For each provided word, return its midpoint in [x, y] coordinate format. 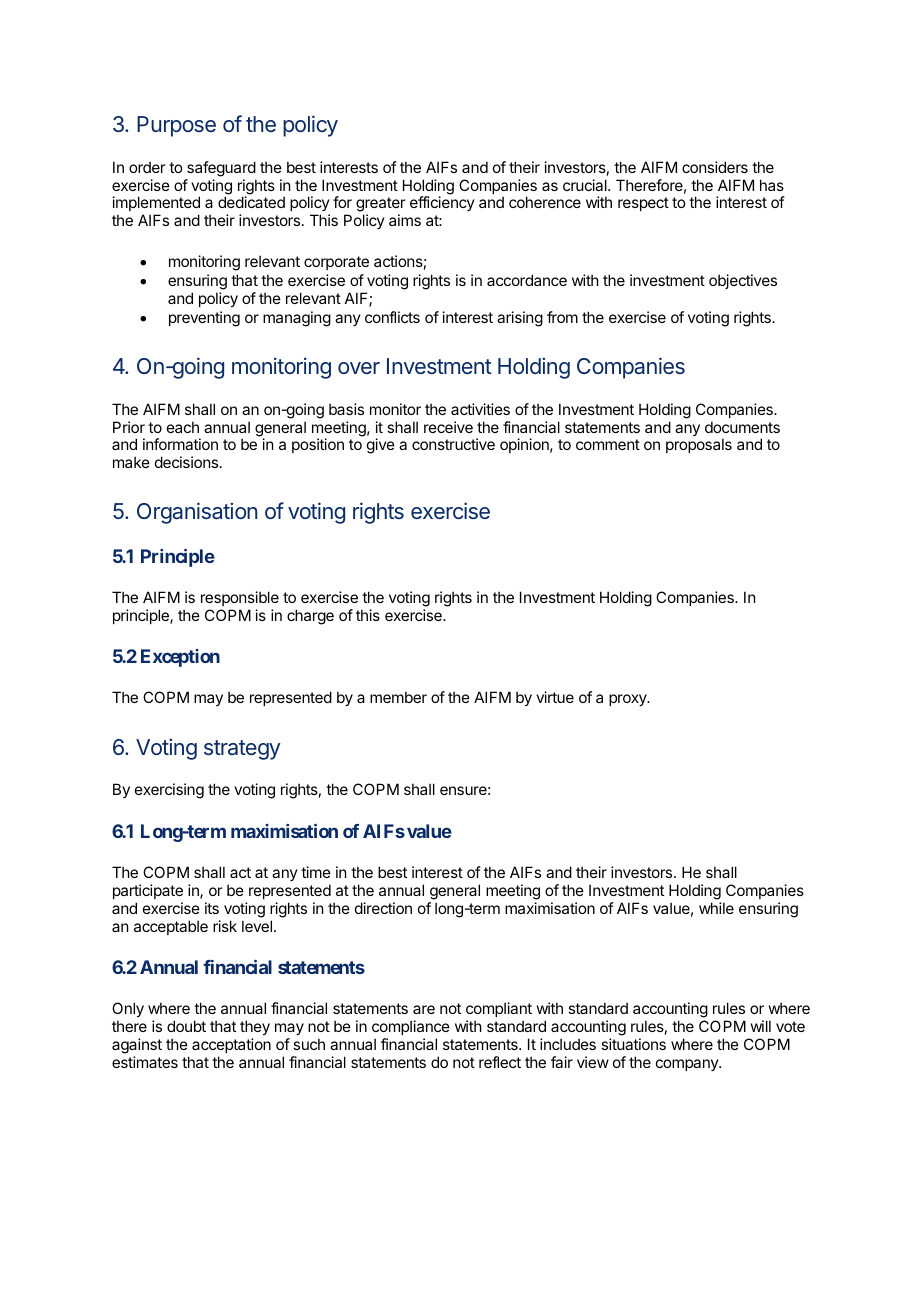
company [688, 1065]
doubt [186, 1026]
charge [310, 617]
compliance [411, 1027]
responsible [240, 598]
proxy [629, 700]
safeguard [221, 169]
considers [715, 167]
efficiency [442, 203]
